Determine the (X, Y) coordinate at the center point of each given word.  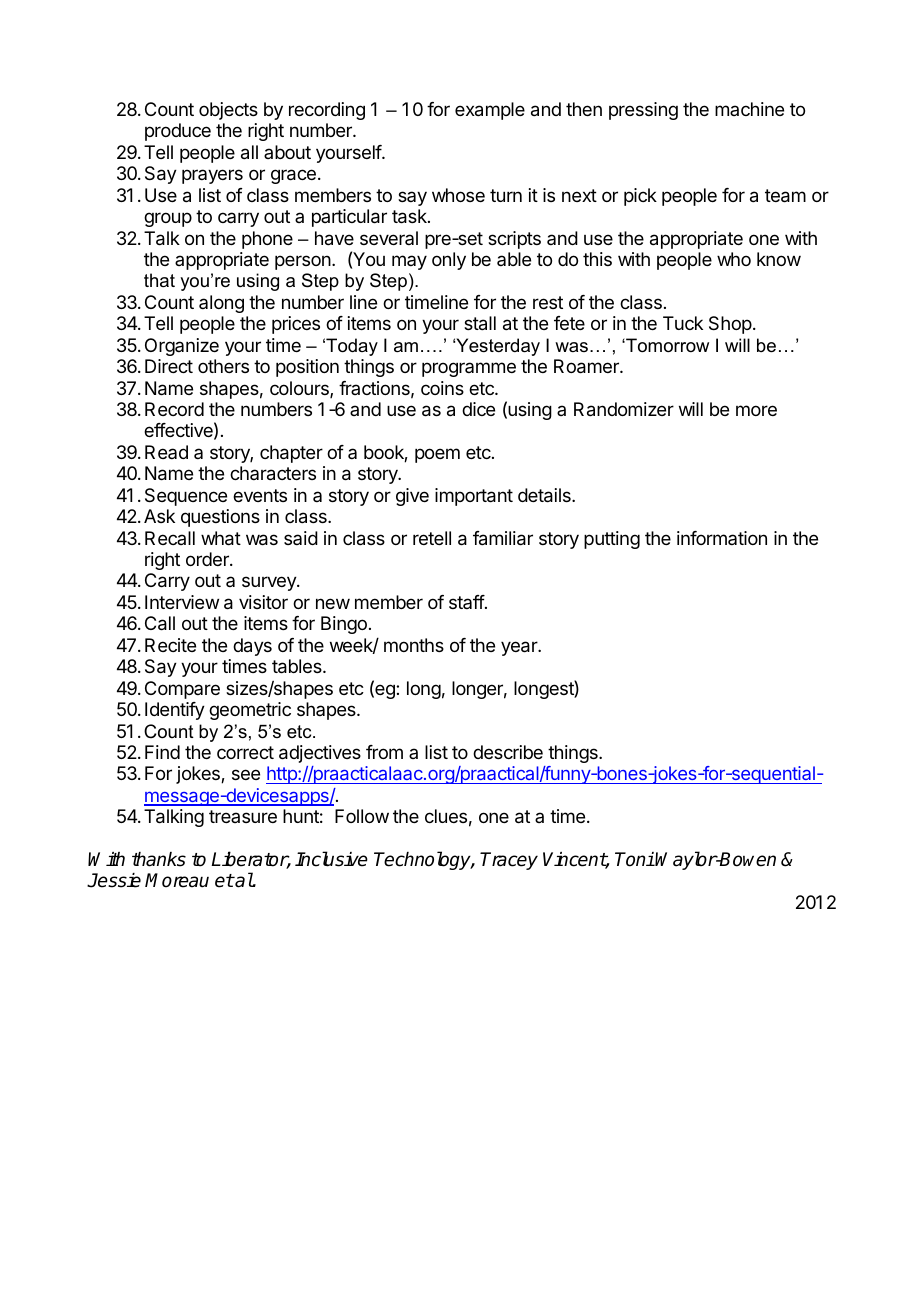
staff (467, 602)
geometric (250, 711)
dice (478, 409)
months (414, 645)
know (779, 259)
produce (178, 132)
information (722, 538)
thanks (159, 859)
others (223, 366)
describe (508, 752)
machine (749, 109)
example (490, 111)
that (159, 280)
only (449, 261)
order (208, 559)
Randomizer (624, 409)
